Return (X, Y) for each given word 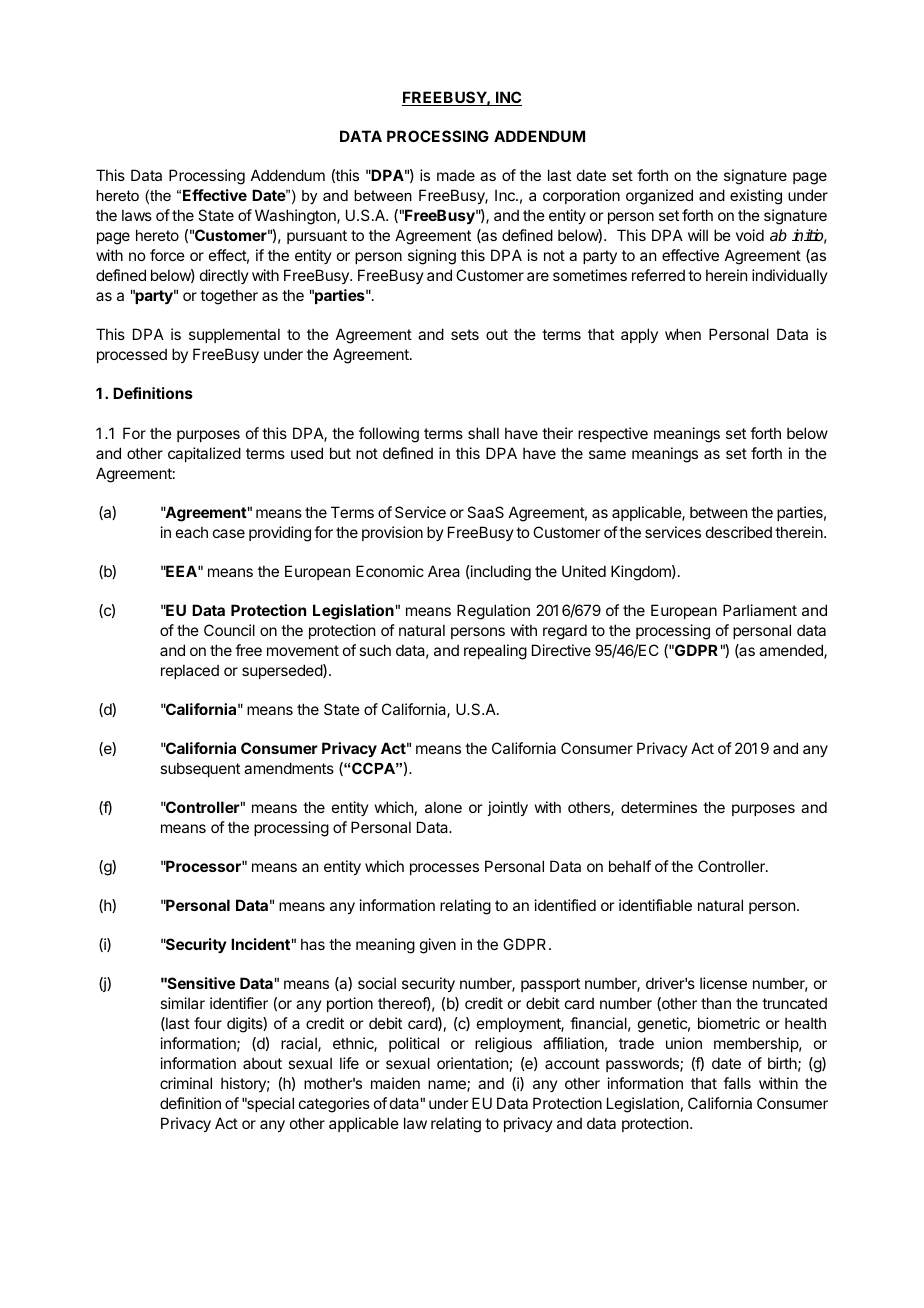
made (456, 175)
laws (137, 215)
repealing (495, 652)
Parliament (760, 610)
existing (756, 197)
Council (229, 630)
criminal (186, 1083)
